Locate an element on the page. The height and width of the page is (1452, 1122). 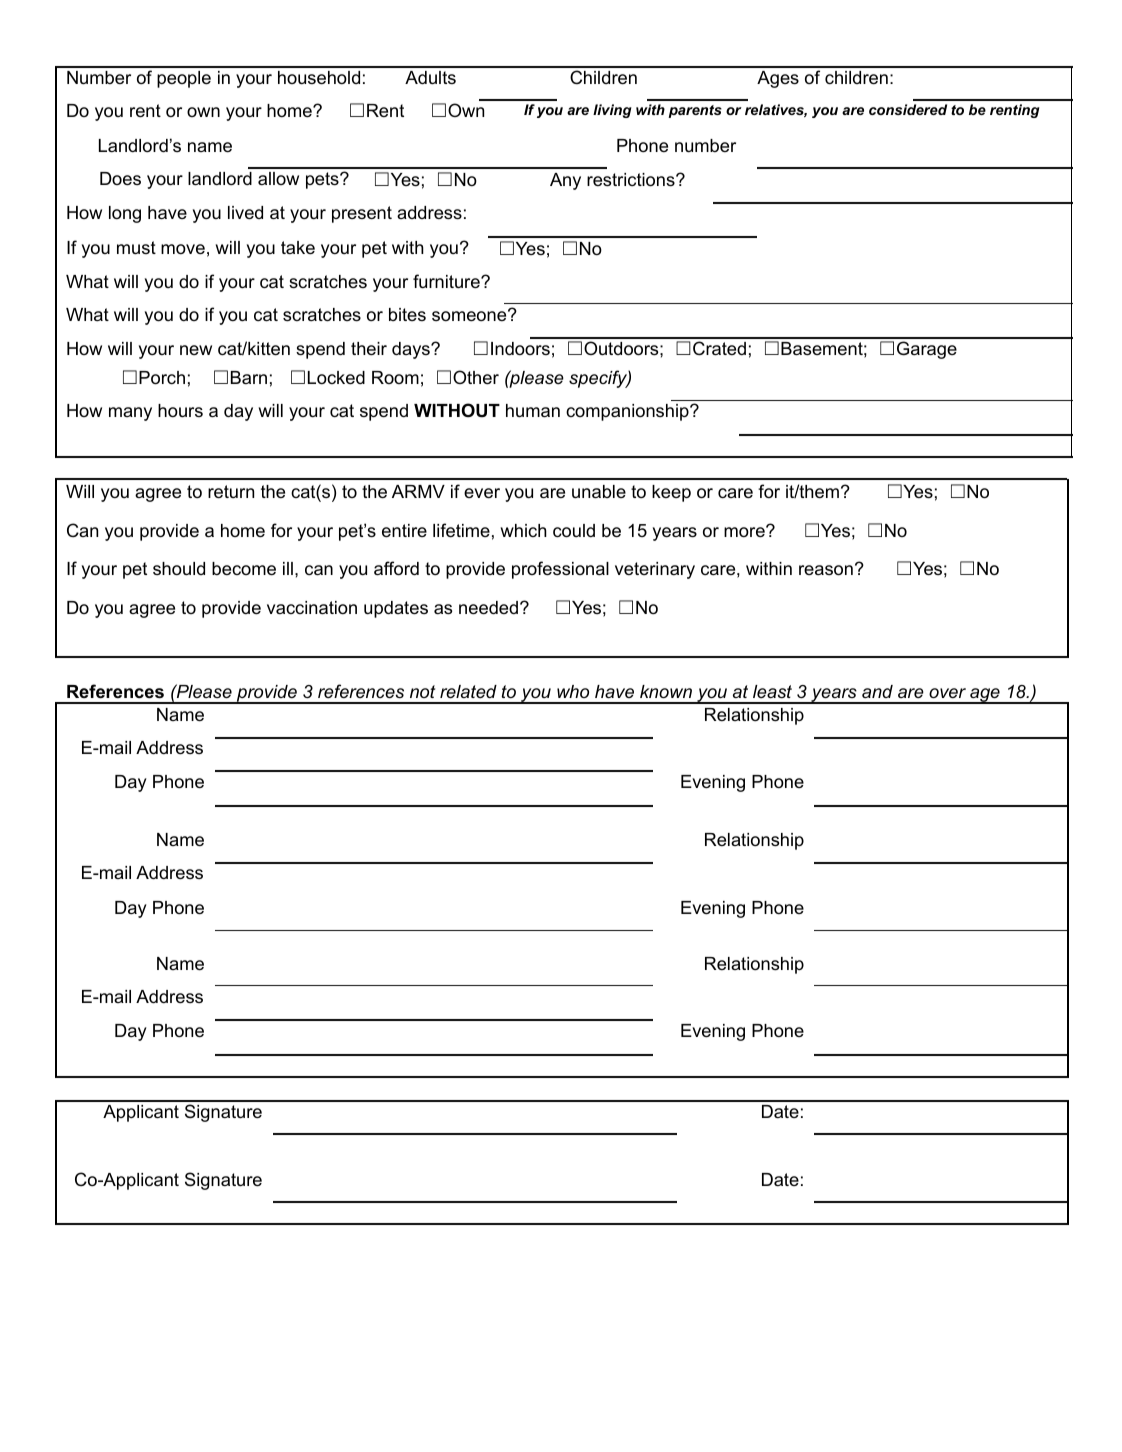
people is located at coordinates (184, 79).
